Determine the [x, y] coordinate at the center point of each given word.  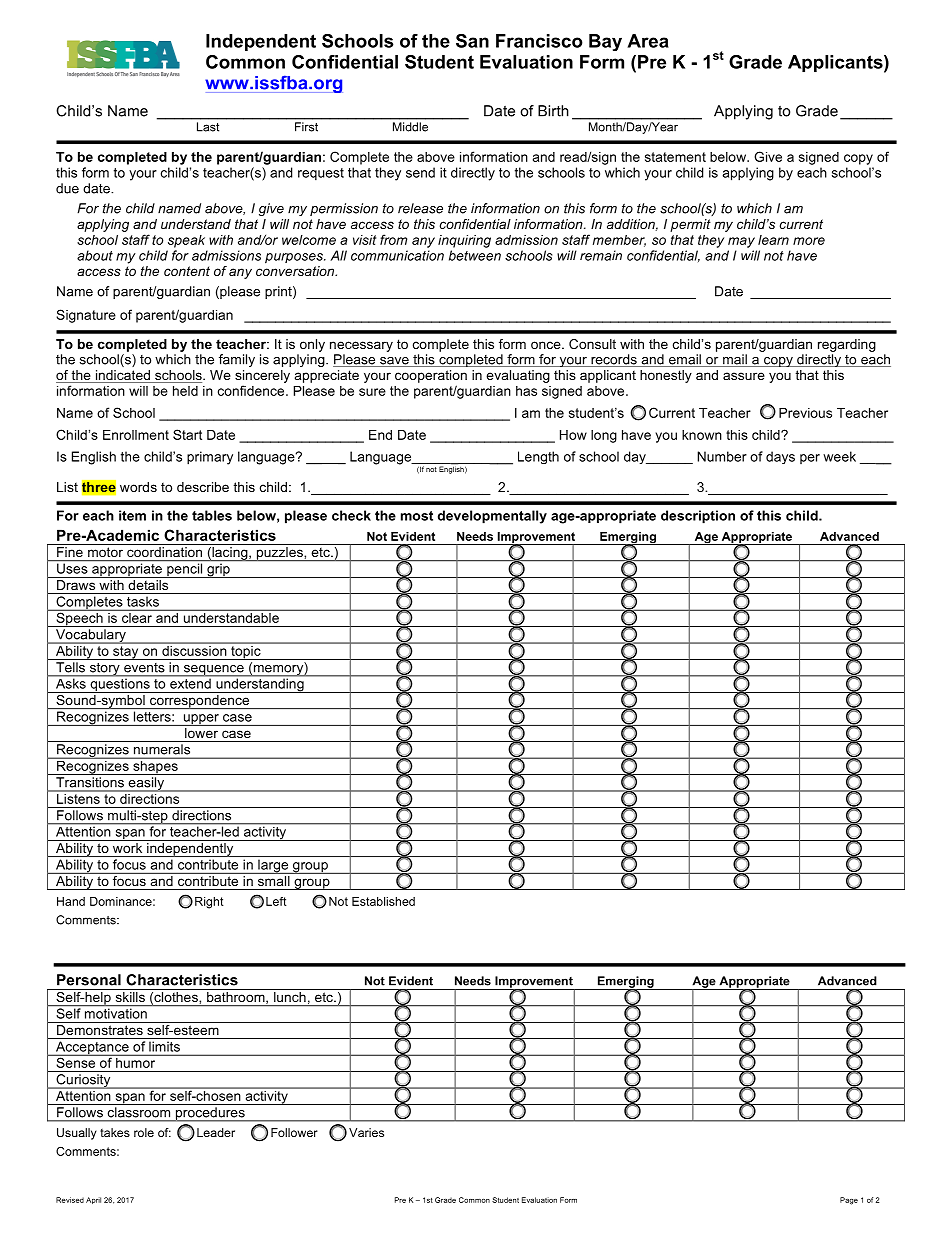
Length [538, 457]
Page [849, 1201]
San [472, 41]
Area [648, 41]
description [698, 517]
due [67, 188]
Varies [366, 1132]
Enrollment [136, 435]
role [144, 1132]
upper [201, 720]
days [780, 457]
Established [383, 901]
